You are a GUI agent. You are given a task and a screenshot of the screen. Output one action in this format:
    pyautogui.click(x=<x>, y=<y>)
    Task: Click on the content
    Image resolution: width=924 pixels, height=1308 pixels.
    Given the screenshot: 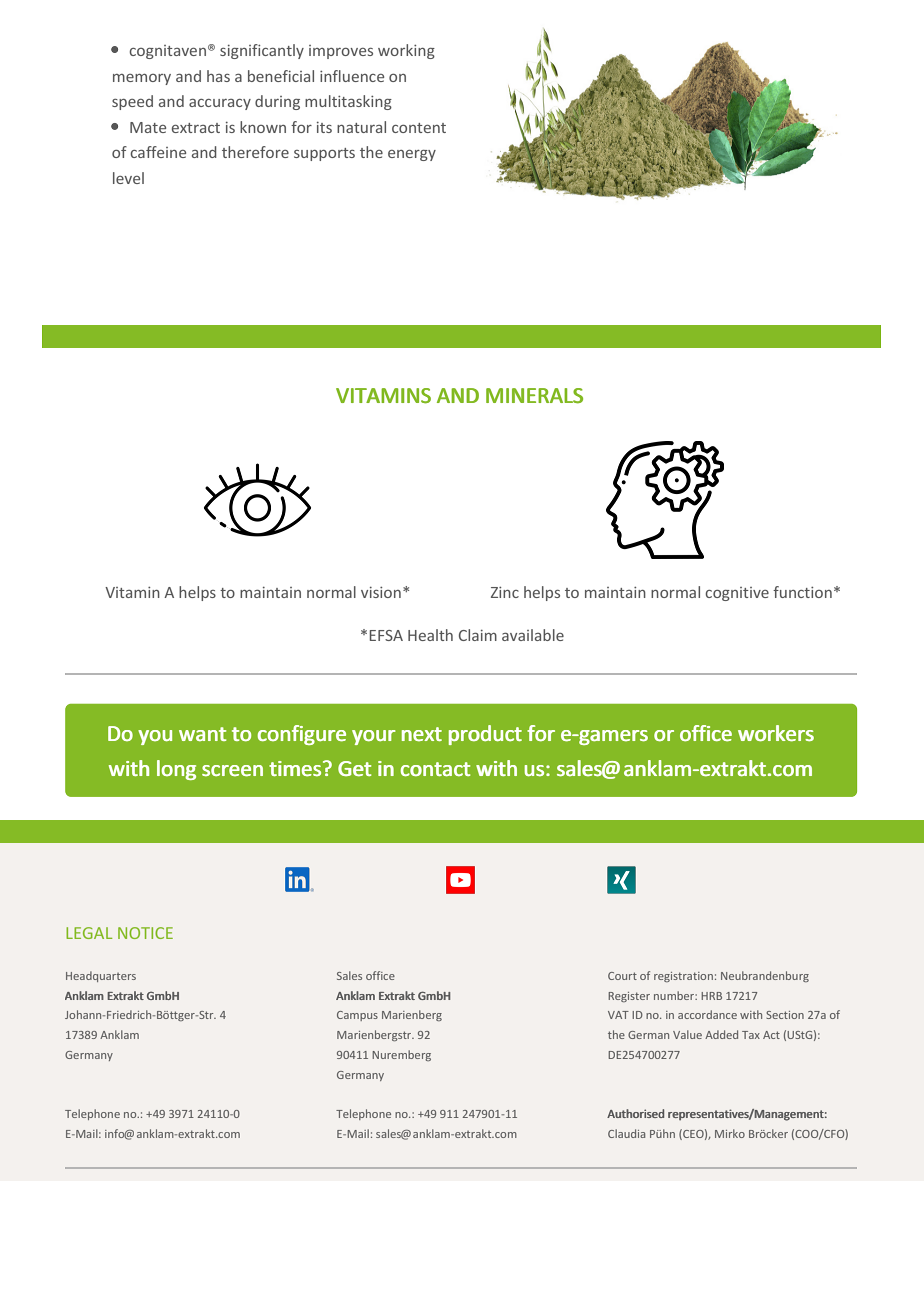 What is the action you would take?
    pyautogui.click(x=419, y=128)
